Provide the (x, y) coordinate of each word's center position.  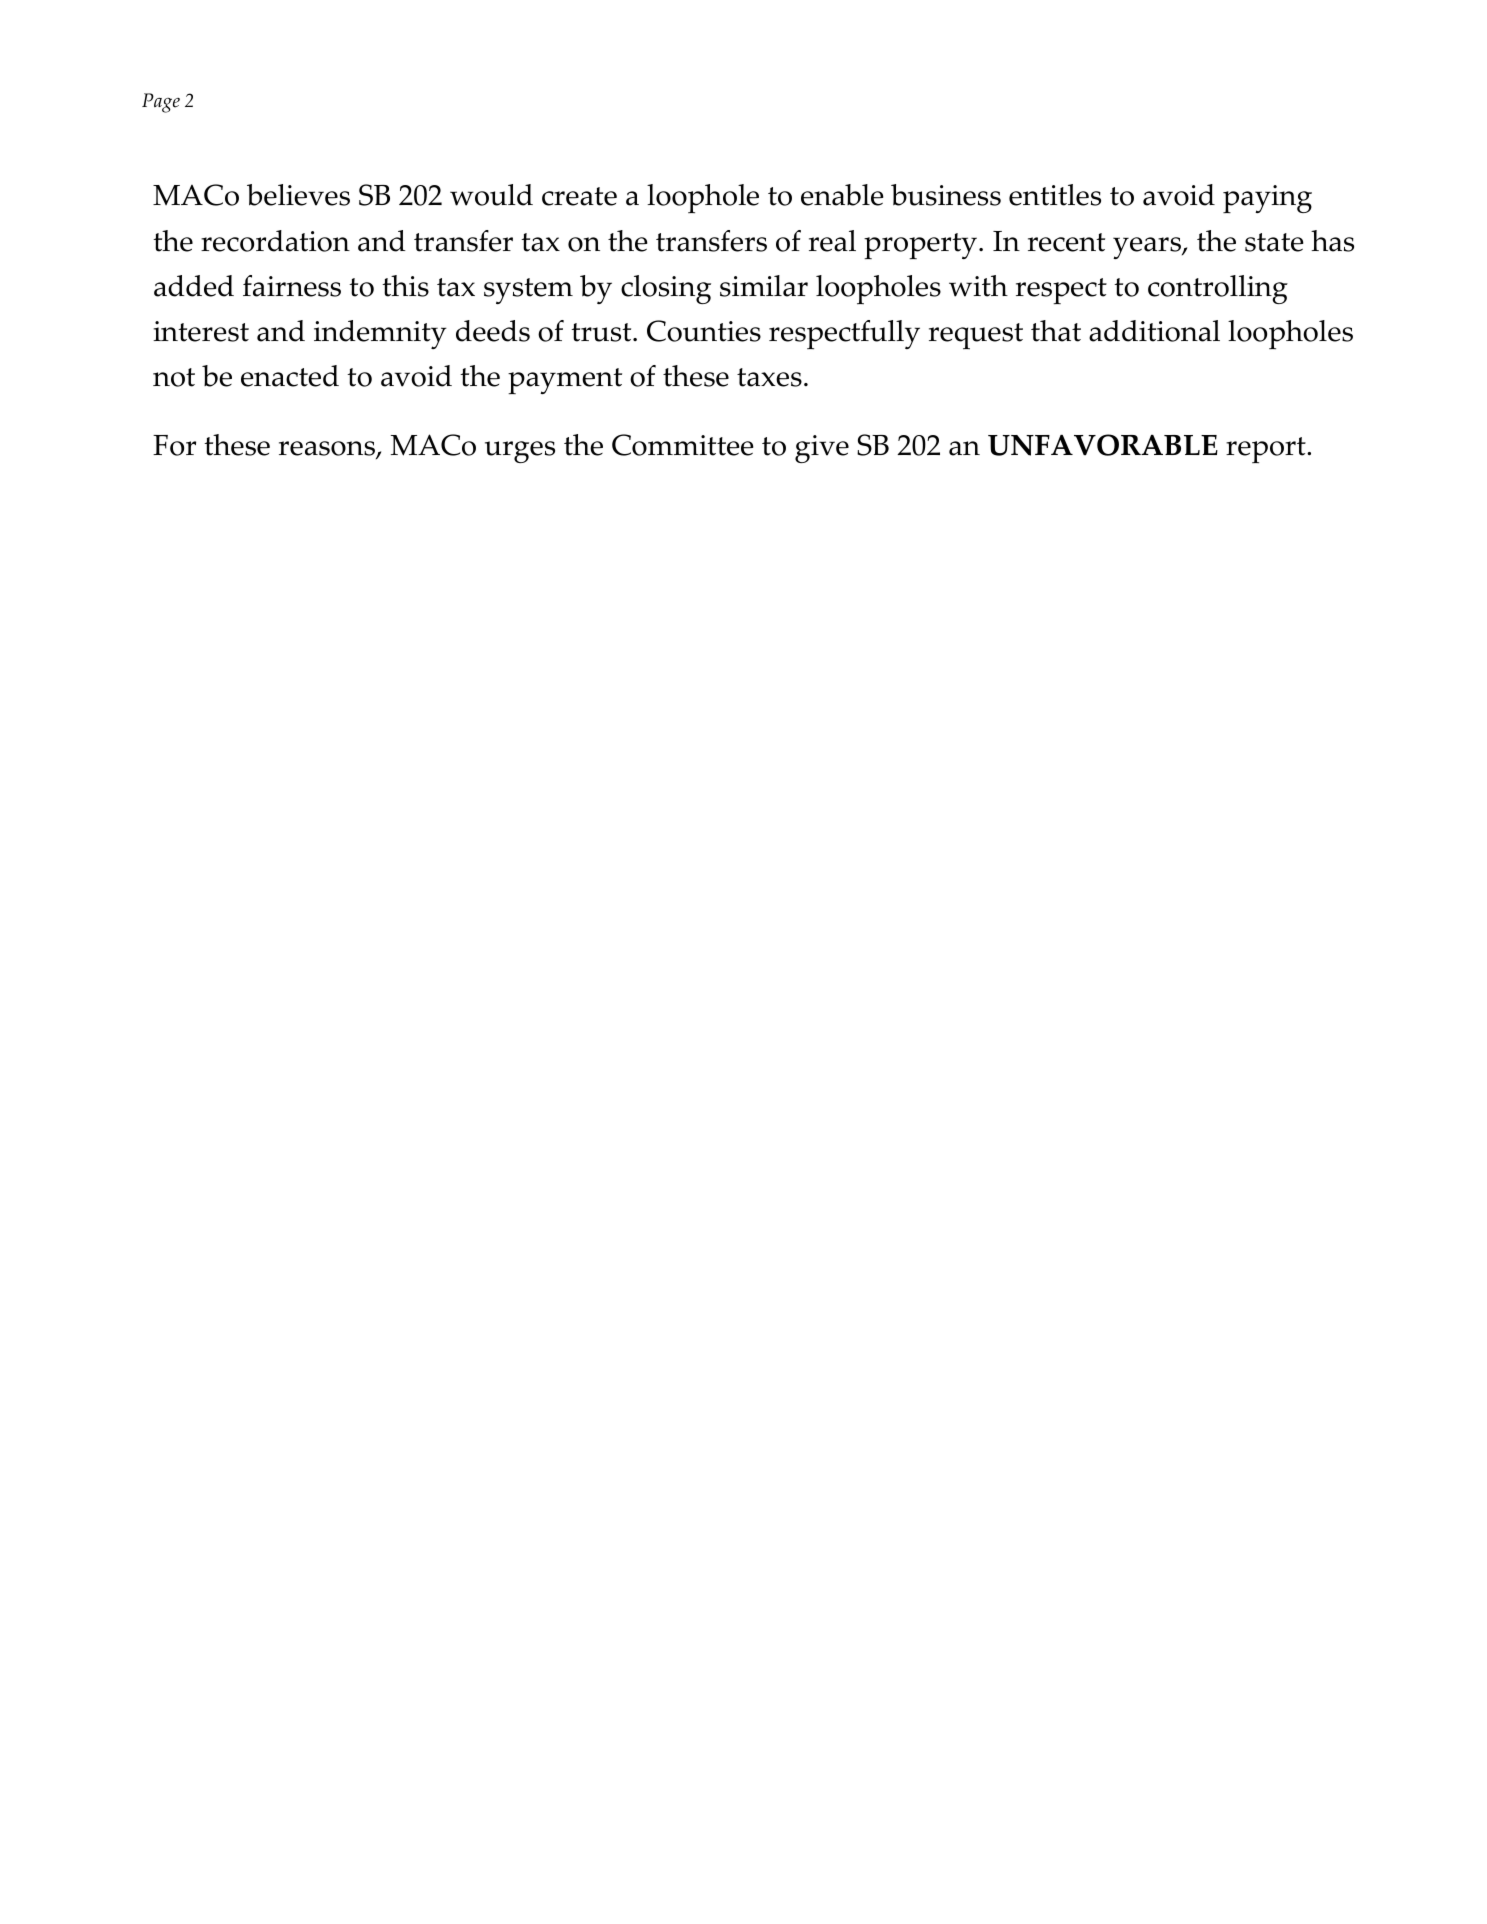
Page (161, 103)
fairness (292, 286)
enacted (290, 376)
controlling (1218, 289)
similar (764, 286)
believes (298, 195)
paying (1267, 199)
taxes (769, 377)
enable (842, 195)
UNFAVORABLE (1103, 445)
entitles (1055, 195)
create (579, 196)
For (174, 445)
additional (1154, 331)
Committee (683, 445)
